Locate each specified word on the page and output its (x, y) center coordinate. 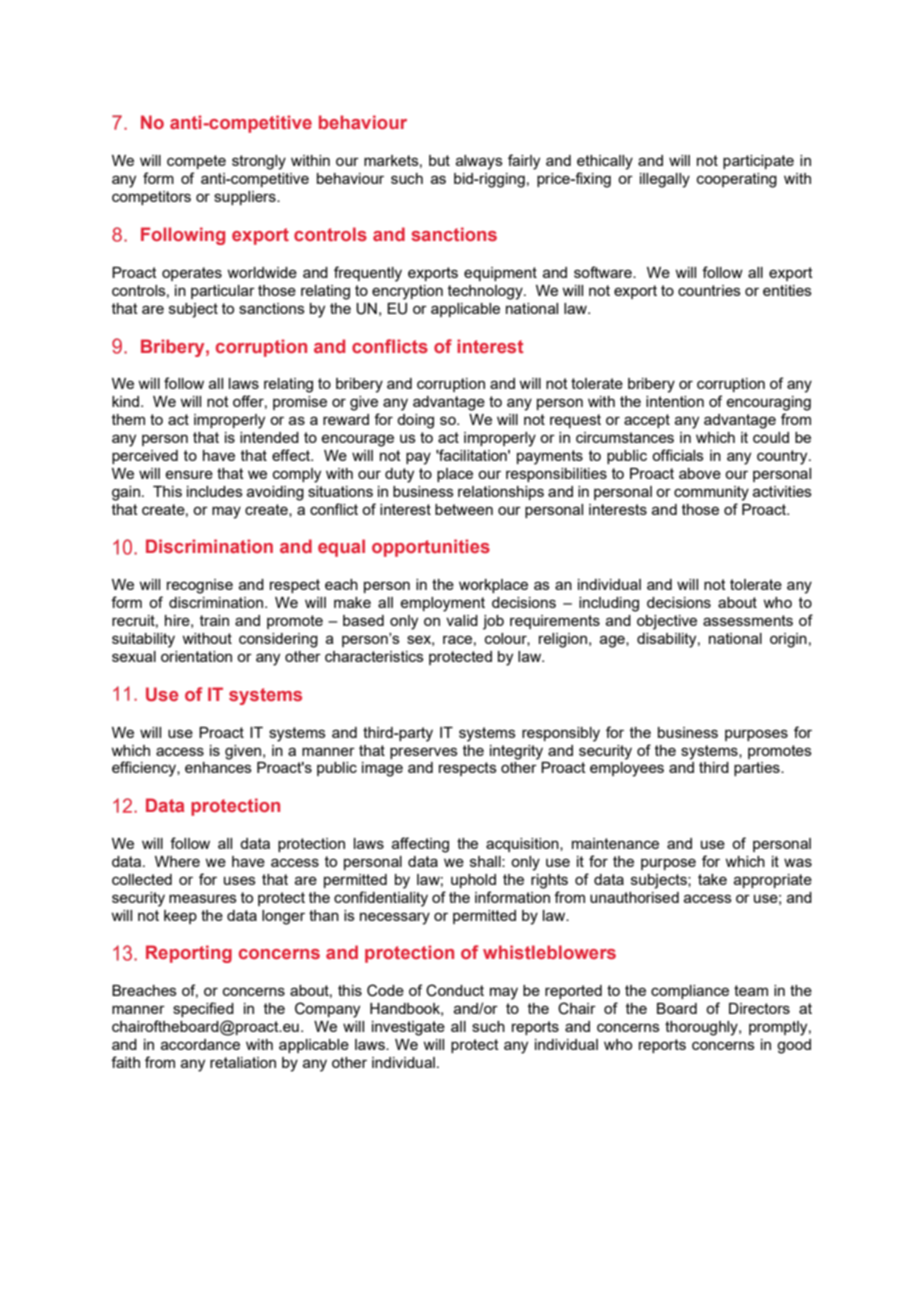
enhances (218, 767)
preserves (424, 753)
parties (758, 769)
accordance (200, 1044)
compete (196, 162)
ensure (189, 474)
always (479, 162)
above (700, 473)
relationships (501, 493)
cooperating (737, 180)
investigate (408, 1028)
